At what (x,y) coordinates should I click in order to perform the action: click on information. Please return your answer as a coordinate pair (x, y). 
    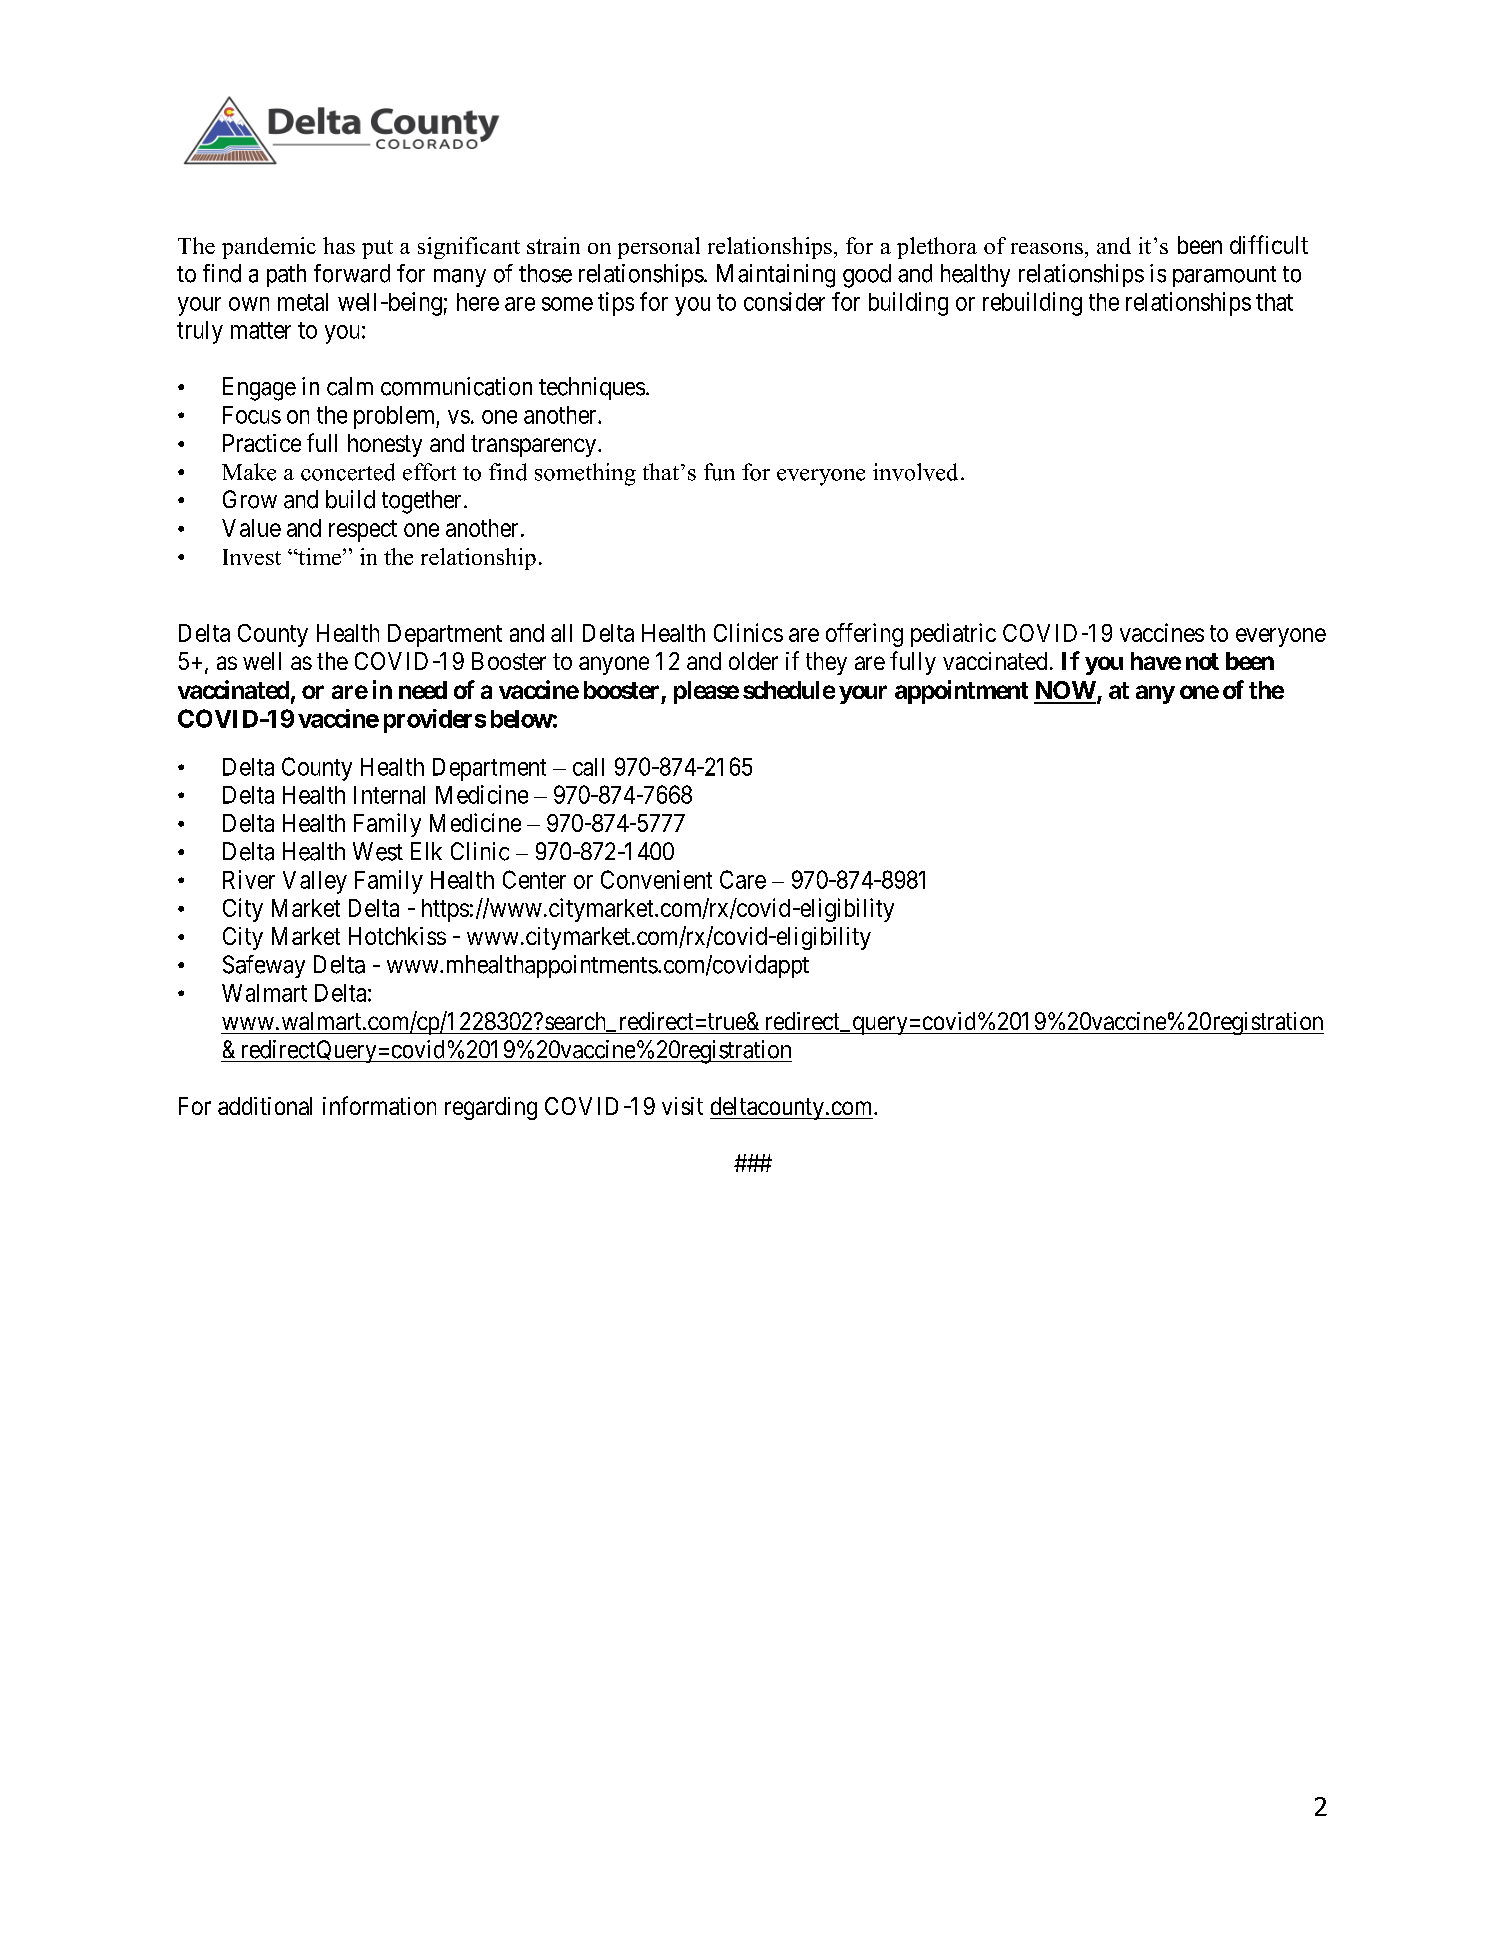
    Looking at the image, I should click on (379, 1105).
